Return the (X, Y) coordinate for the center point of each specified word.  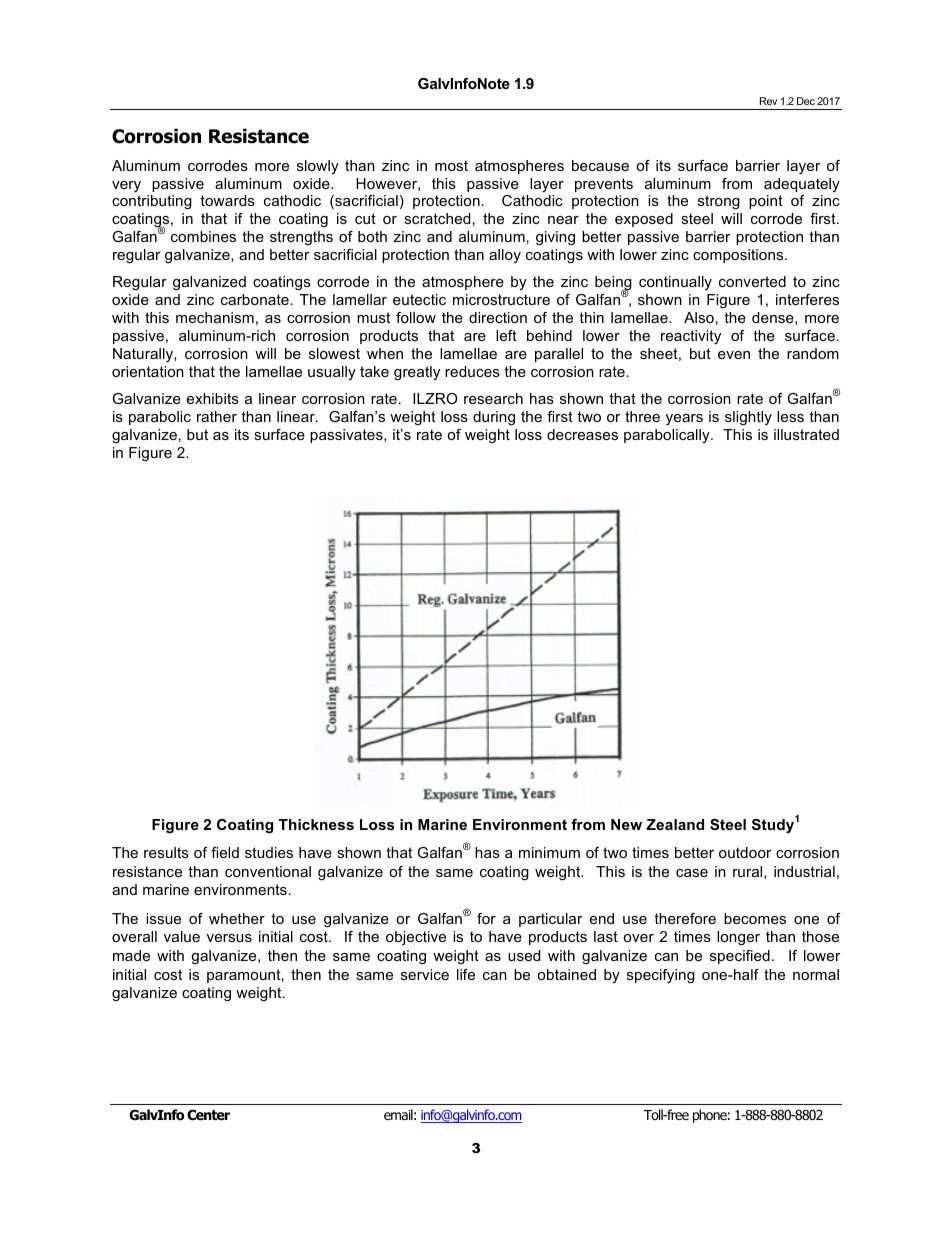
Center (208, 1114)
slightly (748, 418)
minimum (549, 852)
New (626, 824)
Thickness (316, 824)
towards (227, 200)
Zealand (675, 824)
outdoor (745, 852)
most (451, 165)
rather (217, 416)
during (494, 418)
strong (719, 202)
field (225, 852)
